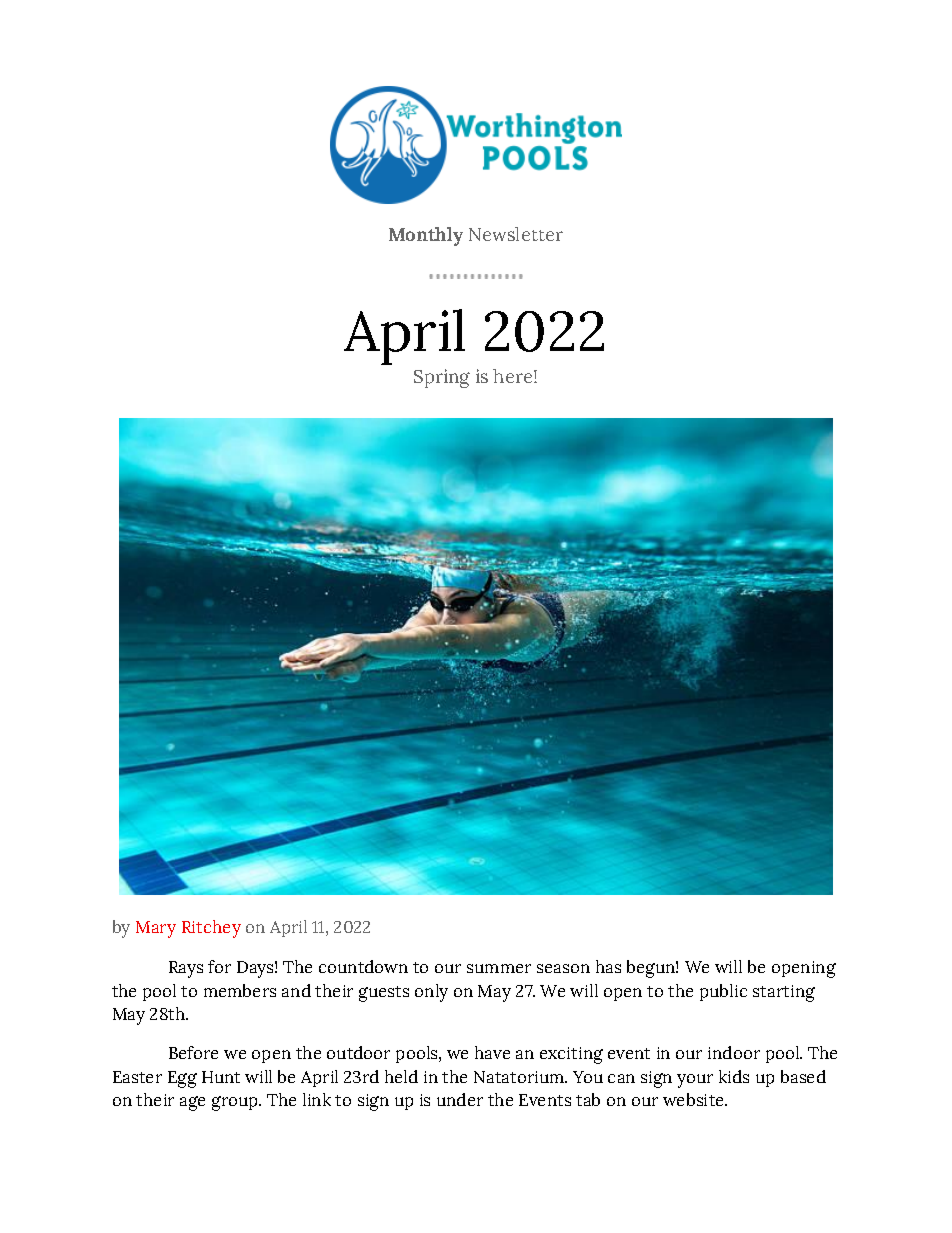  I want to click on Monthly, so click(426, 236).
